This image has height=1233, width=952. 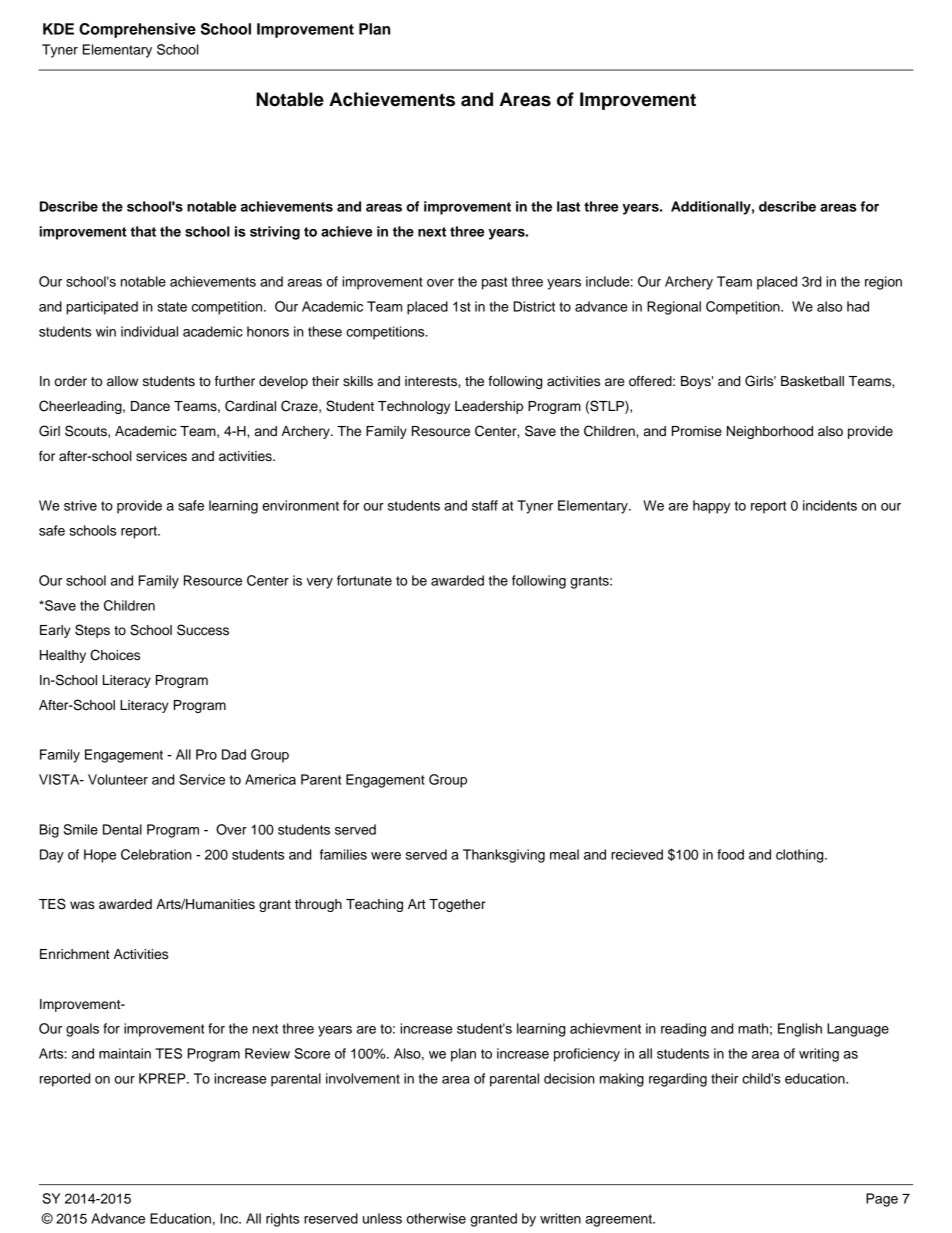 What do you see at coordinates (568, 206) in the image?
I see `last` at bounding box center [568, 206].
